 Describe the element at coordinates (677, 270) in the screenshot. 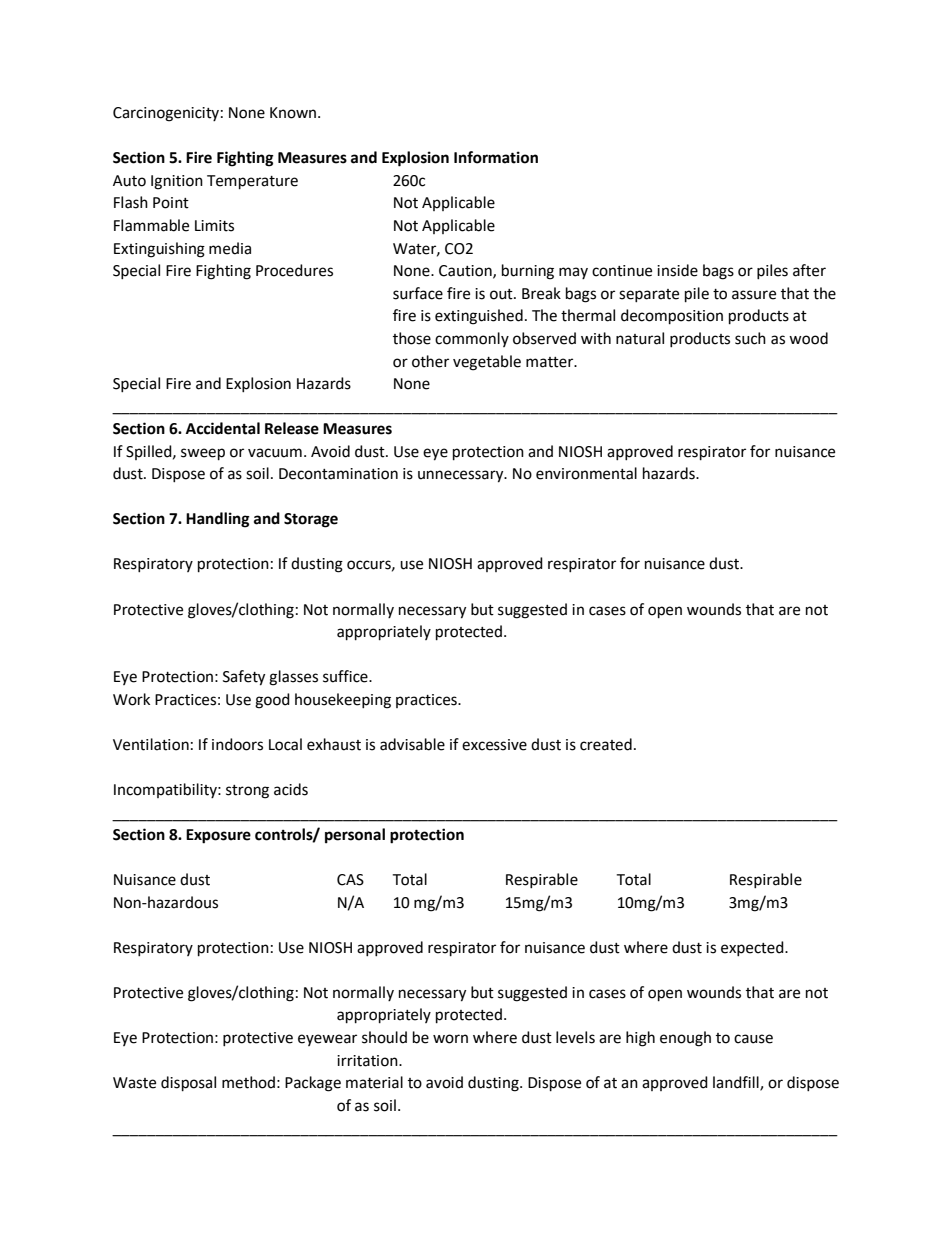

I see `inside` at that location.
